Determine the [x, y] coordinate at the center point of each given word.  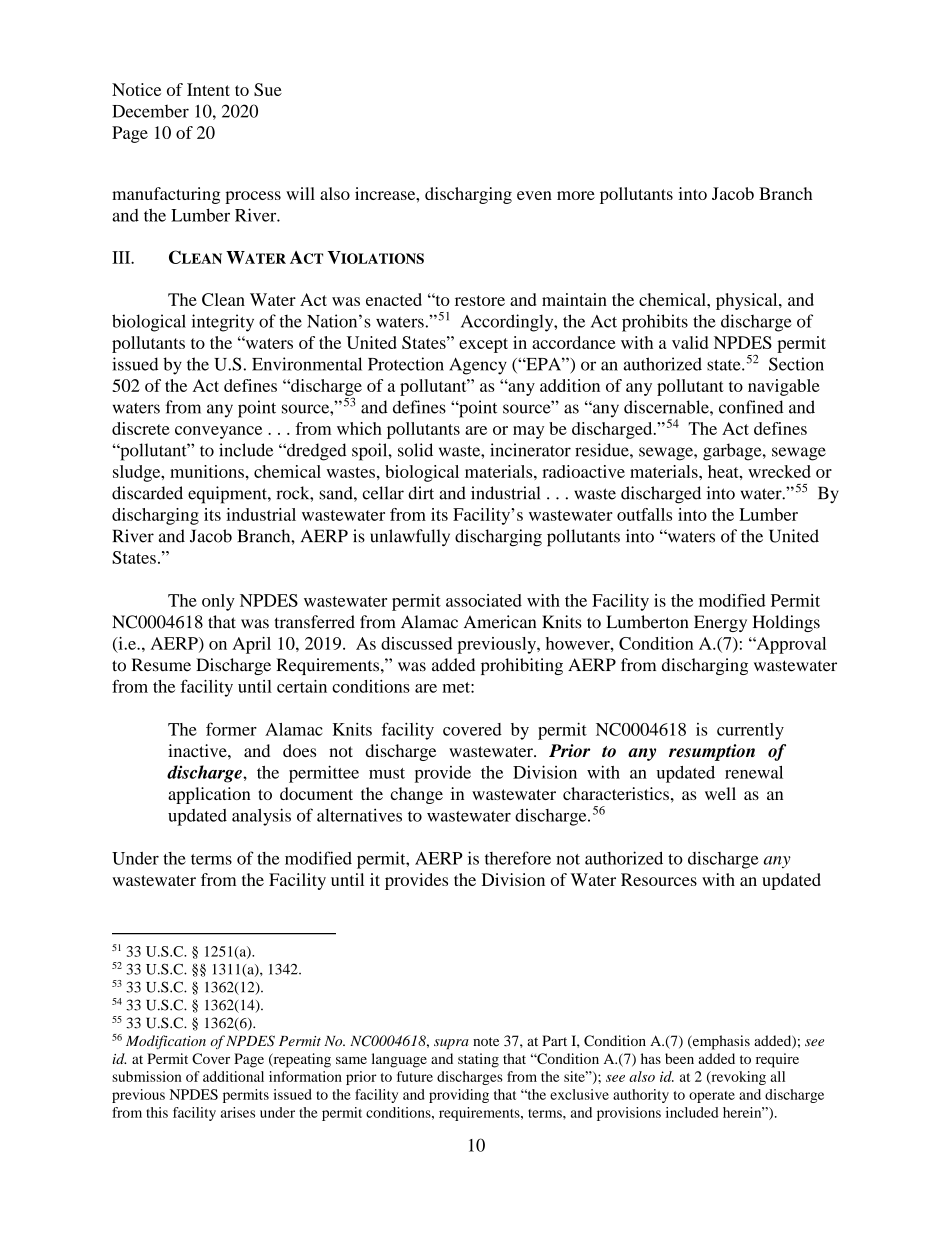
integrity [223, 323]
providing [459, 1096]
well [720, 793]
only [218, 602]
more [576, 195]
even [534, 195]
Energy [720, 623]
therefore [518, 858]
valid [690, 342]
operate [712, 1097]
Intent [208, 89]
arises [238, 1112]
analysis [261, 817]
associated [484, 600]
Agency [478, 366]
